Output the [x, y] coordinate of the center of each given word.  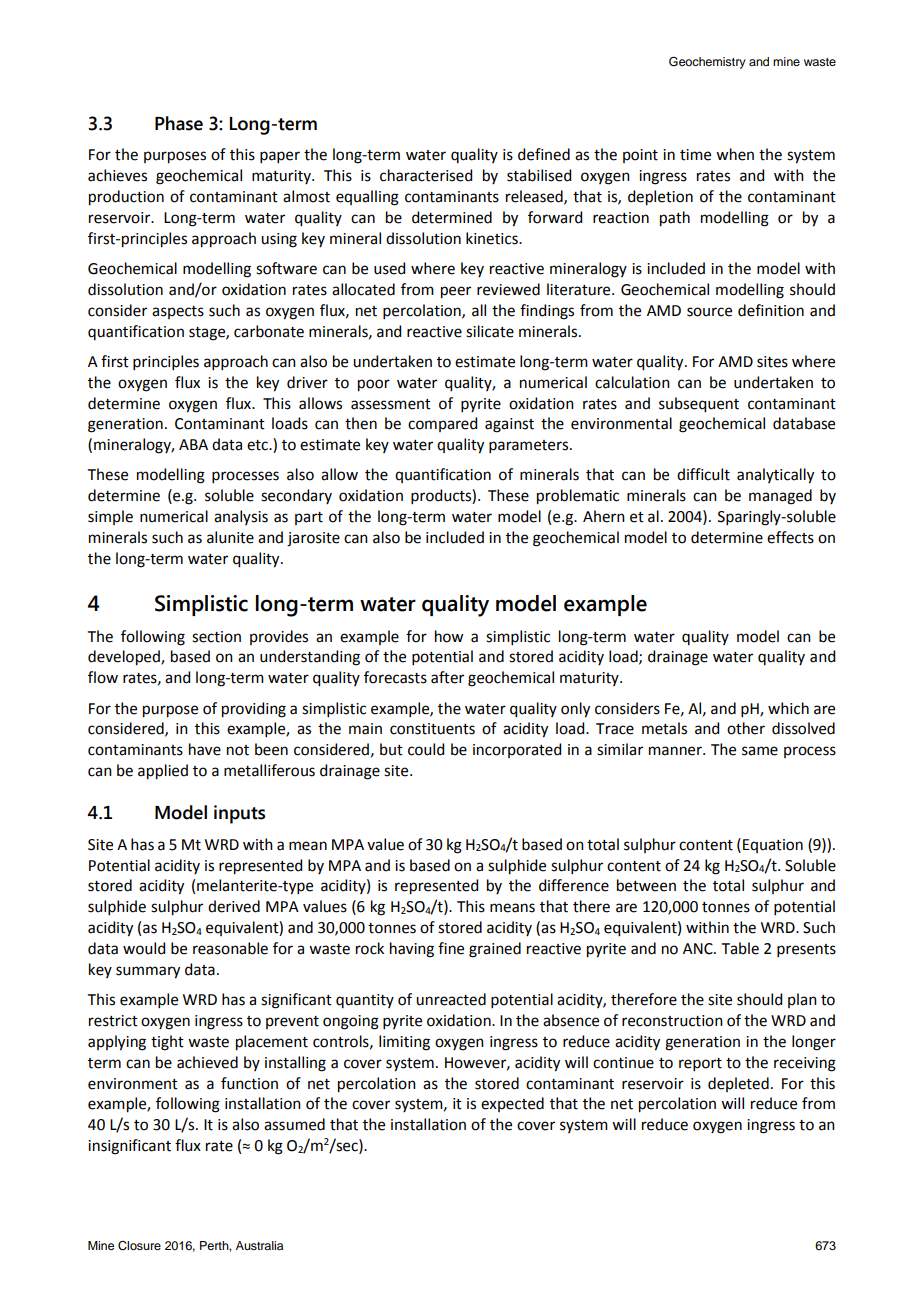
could [426, 749]
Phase [179, 123]
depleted [738, 1084]
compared [442, 424]
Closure [139, 1246]
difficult [703, 474]
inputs [239, 814]
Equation [773, 846]
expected [512, 1104]
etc [258, 445]
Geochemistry [707, 63]
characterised [426, 175]
